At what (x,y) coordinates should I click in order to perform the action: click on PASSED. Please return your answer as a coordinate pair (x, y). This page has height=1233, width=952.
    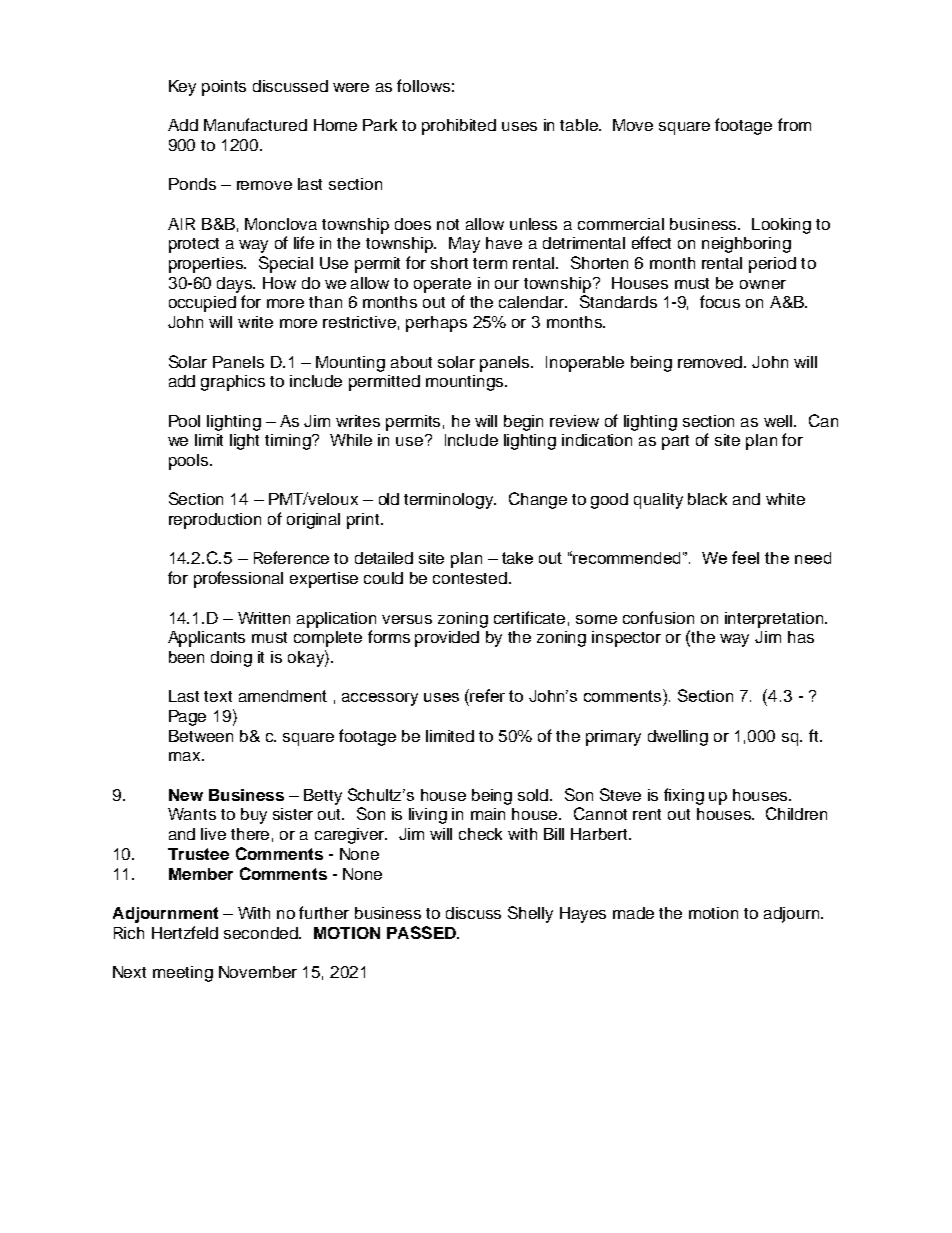
    Looking at the image, I should click on (422, 932).
